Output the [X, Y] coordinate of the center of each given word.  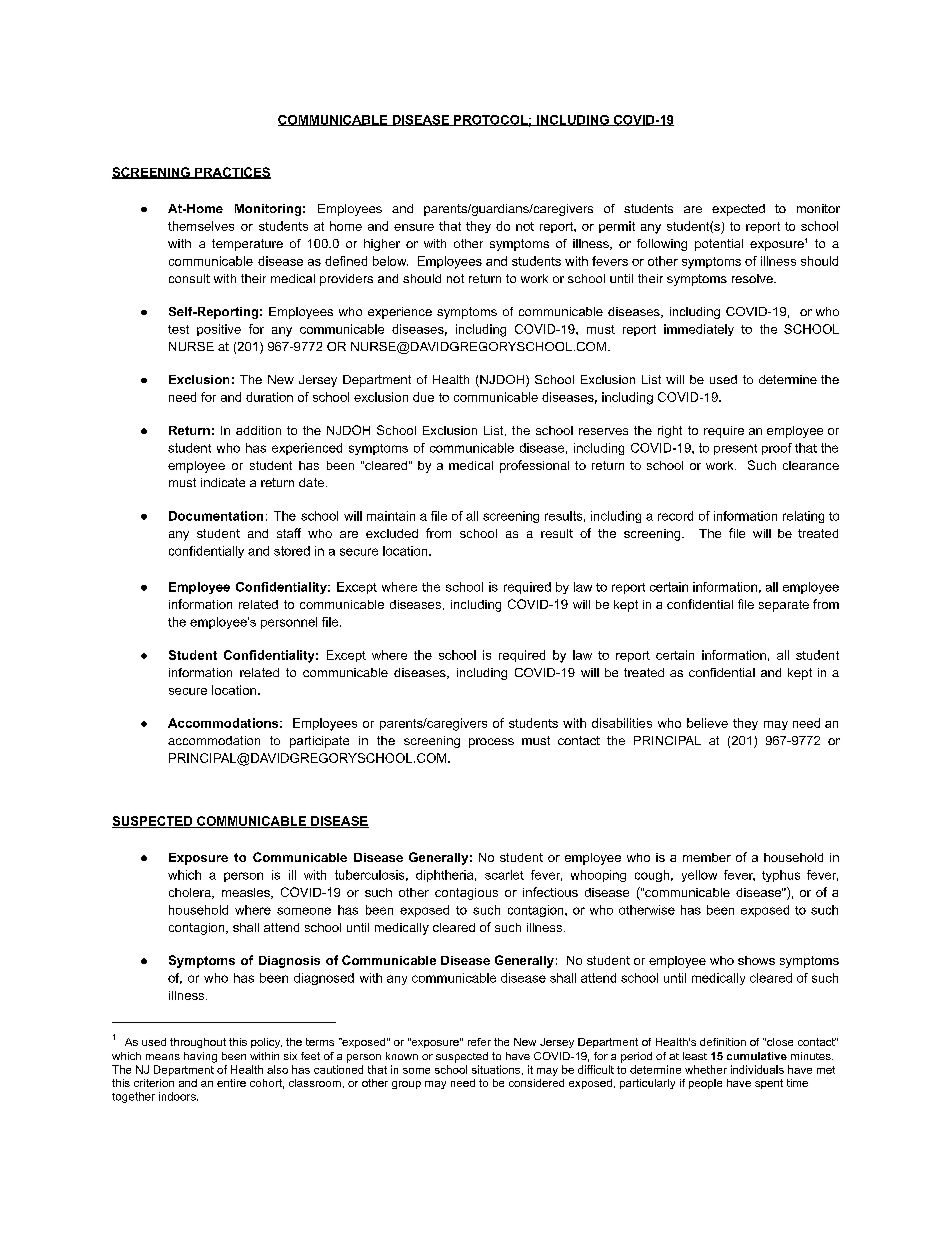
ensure [414, 227]
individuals [757, 1069]
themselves [201, 226]
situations [496, 1069]
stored [292, 551]
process [491, 743]
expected [738, 210]
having [200, 1057]
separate [784, 606]
